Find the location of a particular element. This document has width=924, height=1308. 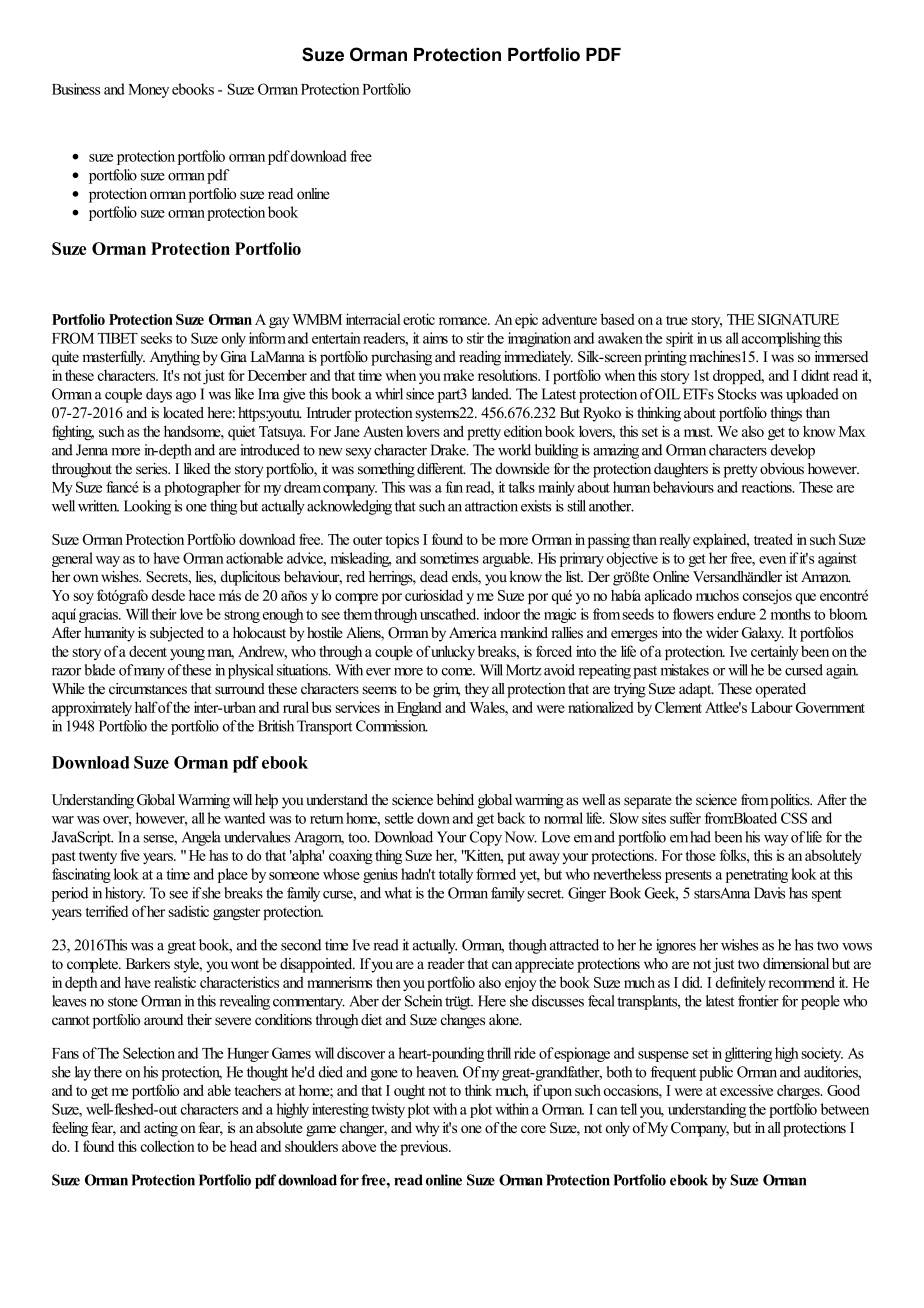

unscathed is located at coordinates (449, 614).
